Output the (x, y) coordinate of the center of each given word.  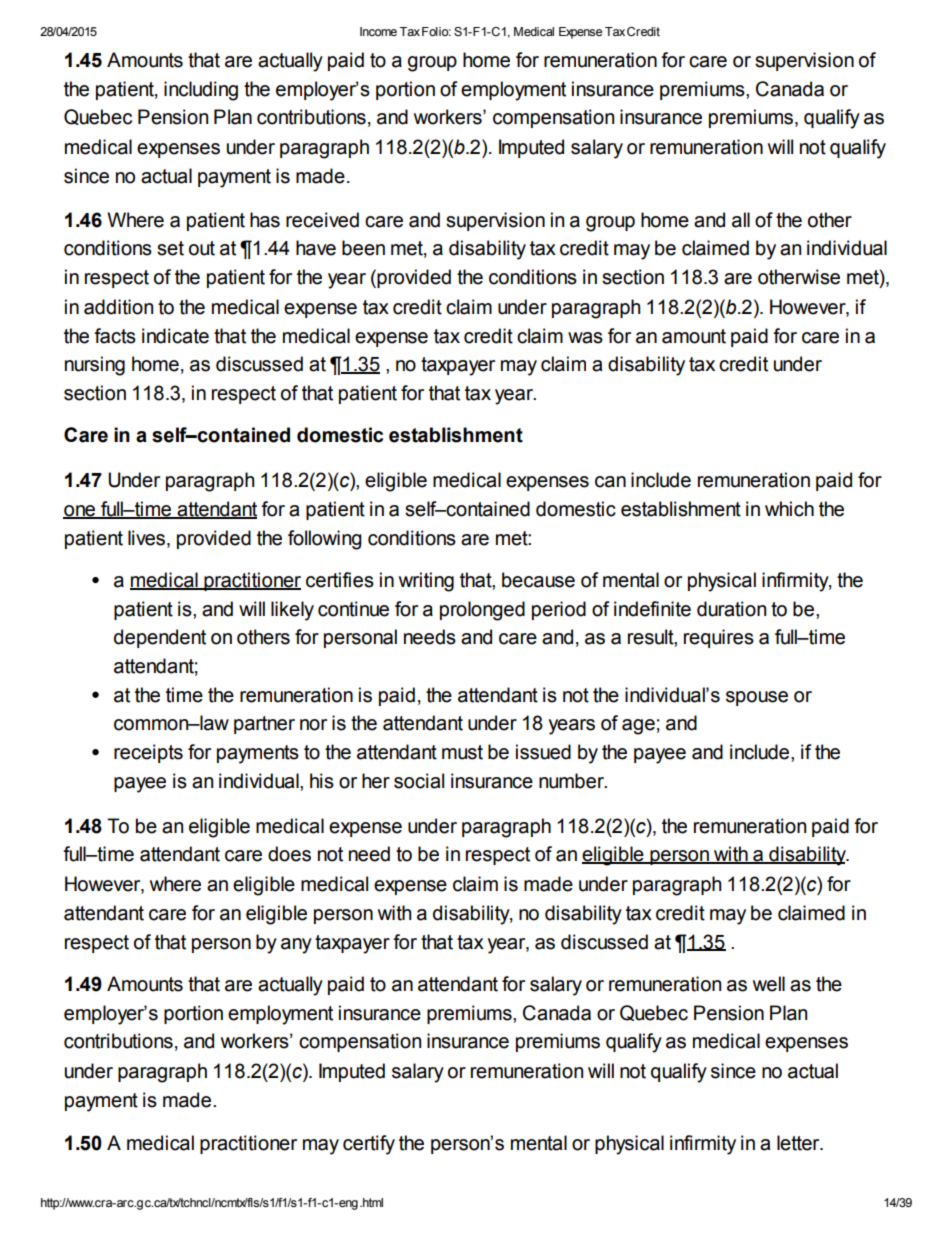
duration (731, 609)
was (585, 338)
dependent (160, 638)
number (572, 781)
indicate (175, 336)
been (363, 248)
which (789, 509)
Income (378, 31)
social (419, 781)
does (289, 854)
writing (426, 582)
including (201, 91)
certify (369, 1145)
